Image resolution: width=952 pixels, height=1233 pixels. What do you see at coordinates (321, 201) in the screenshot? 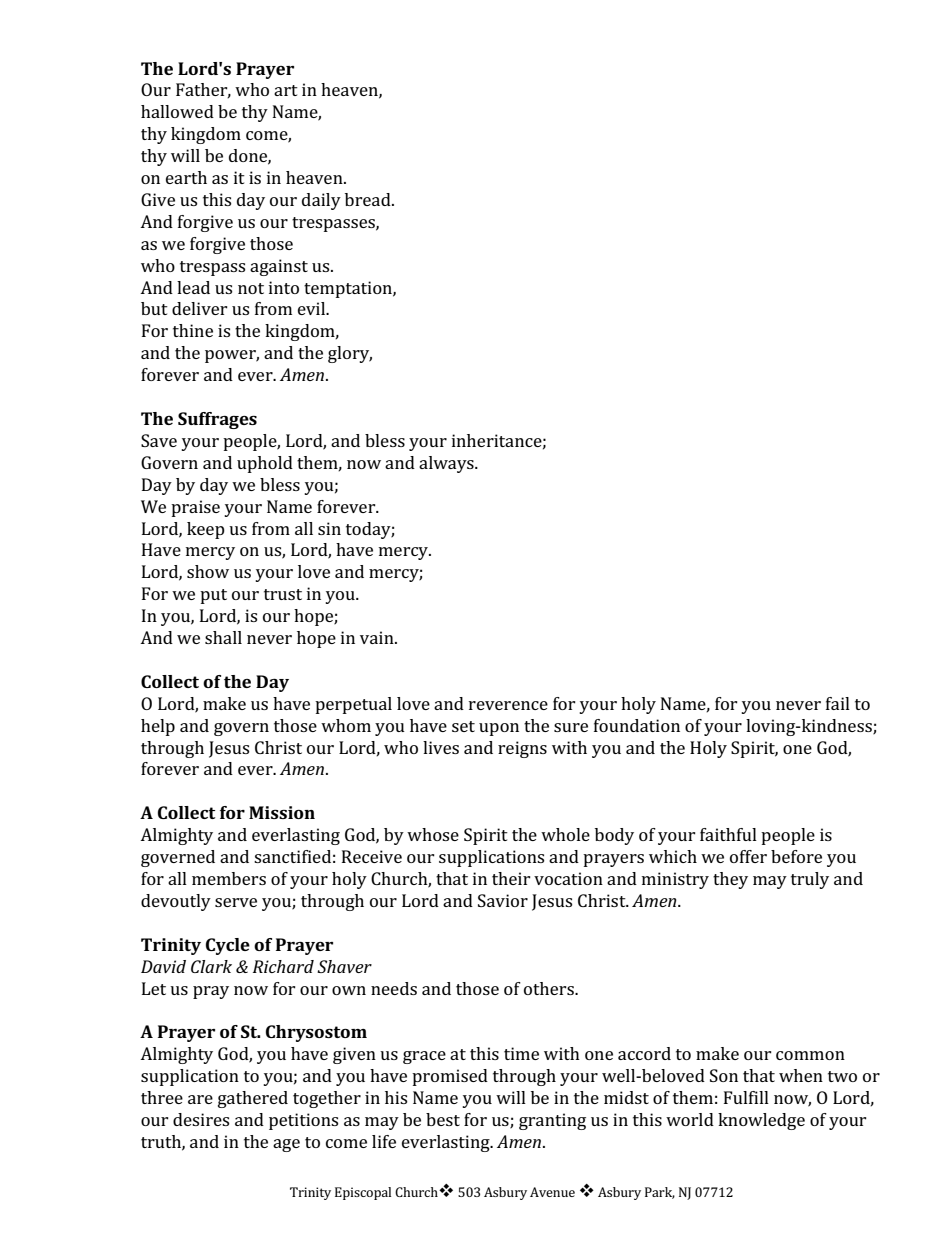
I see `daily` at bounding box center [321, 201].
